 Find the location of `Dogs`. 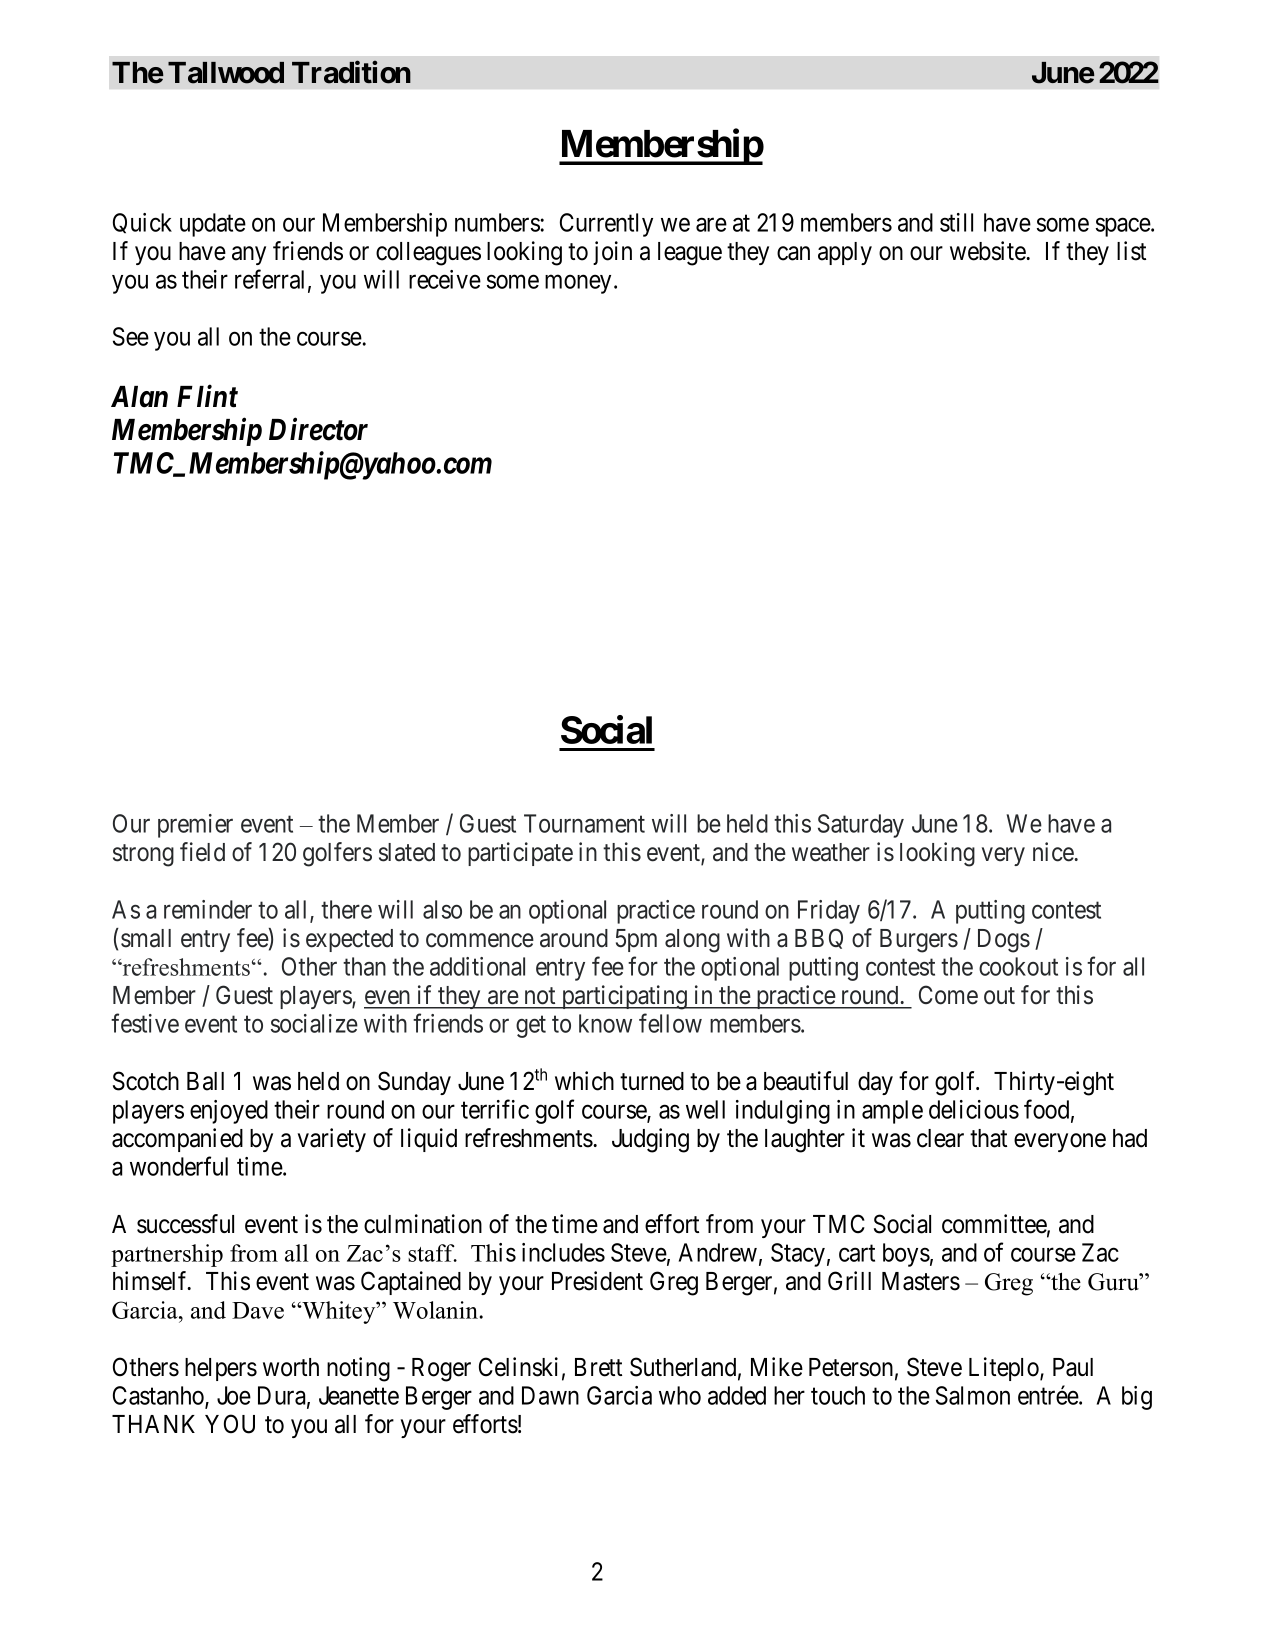

Dogs is located at coordinates (1004, 941).
